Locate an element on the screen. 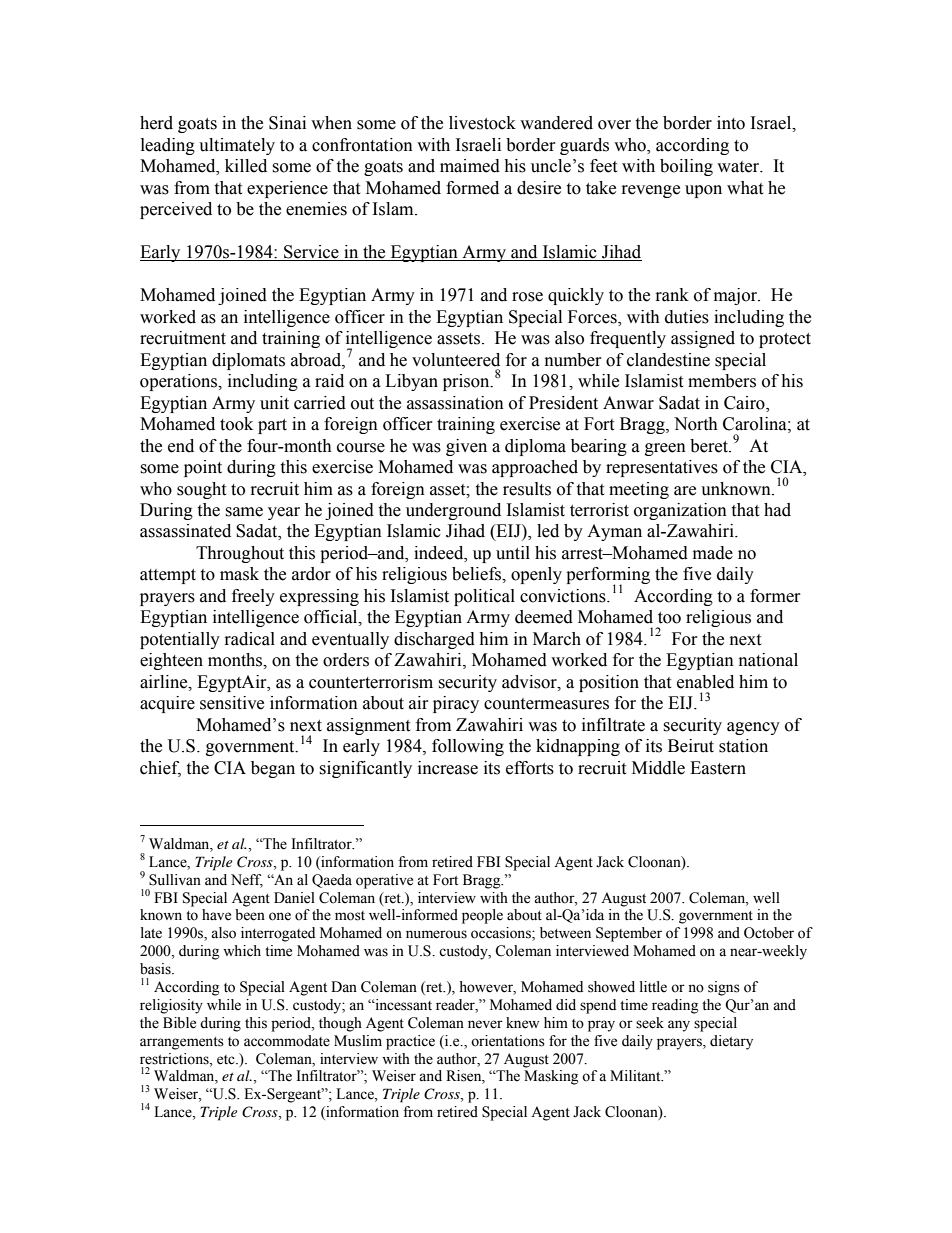 The width and height of the screenshot is (952, 1233). ultimately is located at coordinates (237, 146).
